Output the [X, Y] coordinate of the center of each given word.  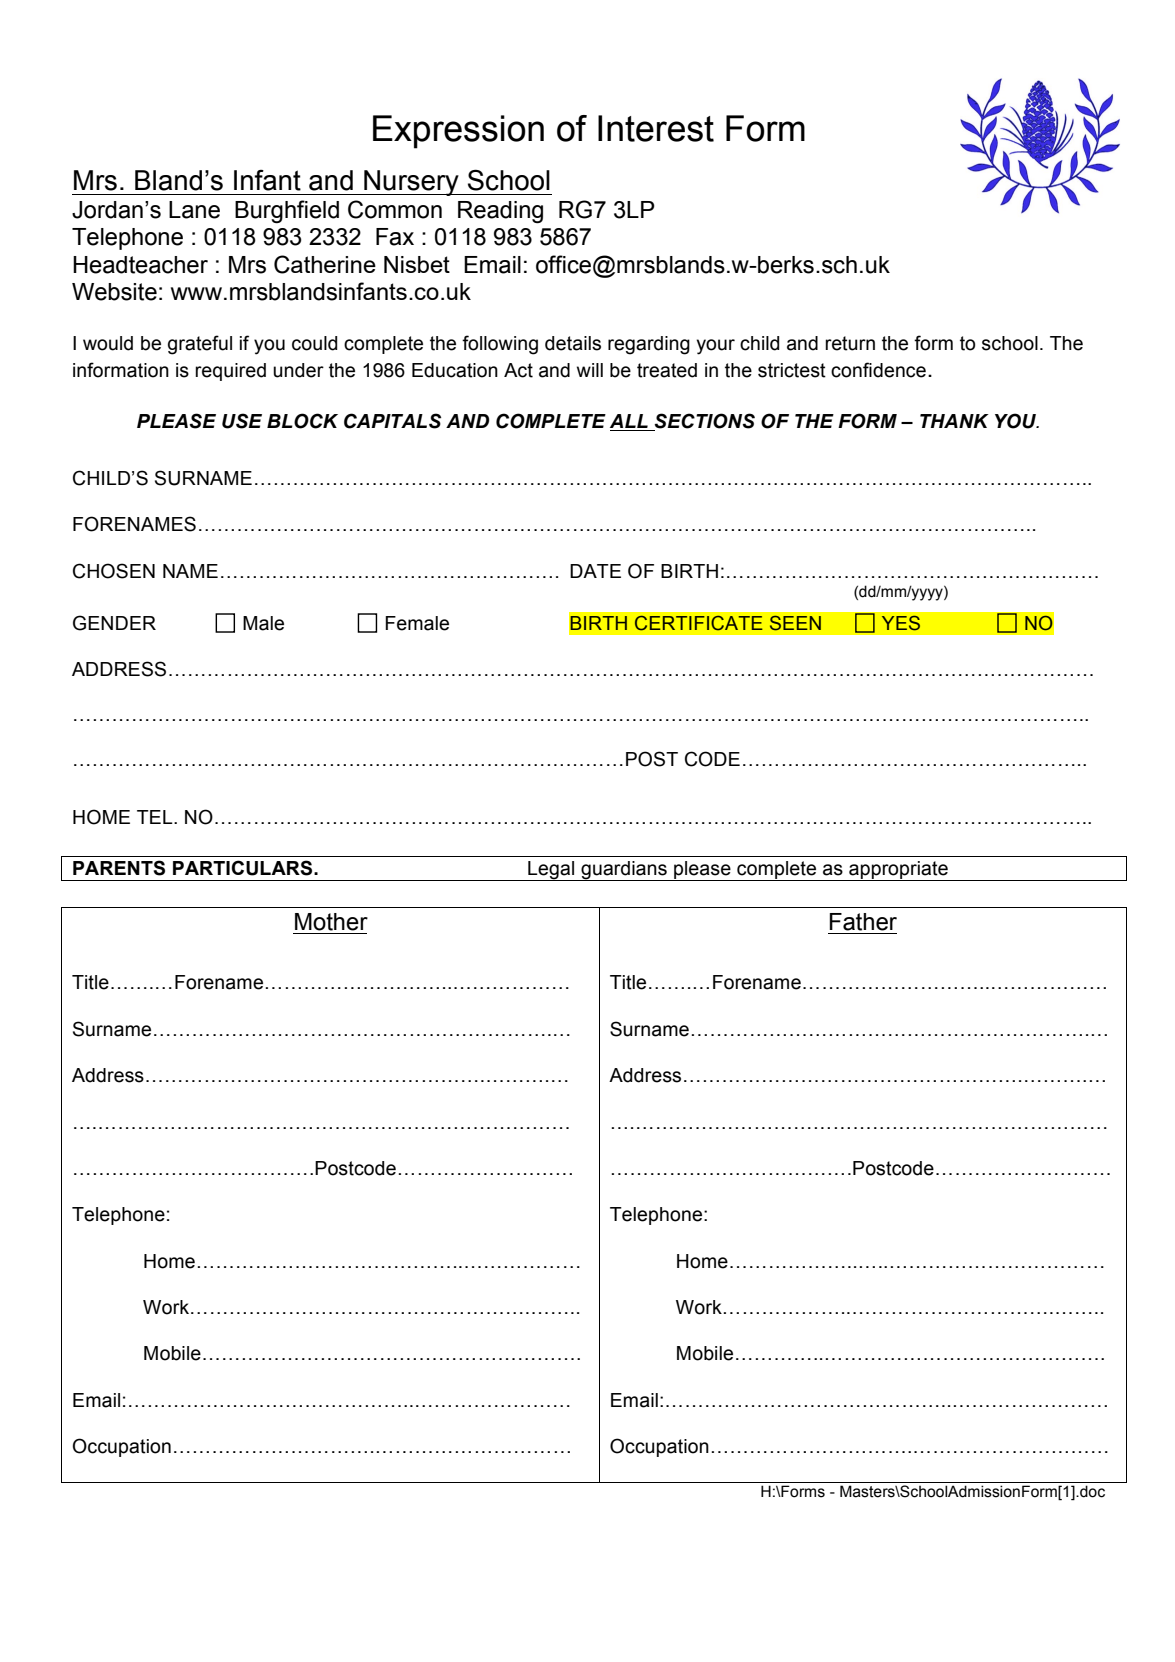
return [850, 343]
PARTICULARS [244, 868]
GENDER [114, 623]
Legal [551, 871]
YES [901, 623]
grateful [200, 345]
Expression [458, 132]
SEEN [795, 623]
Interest [656, 128]
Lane [194, 210]
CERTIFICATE [699, 623]
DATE [595, 571]
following [500, 345]
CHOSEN [114, 571]
